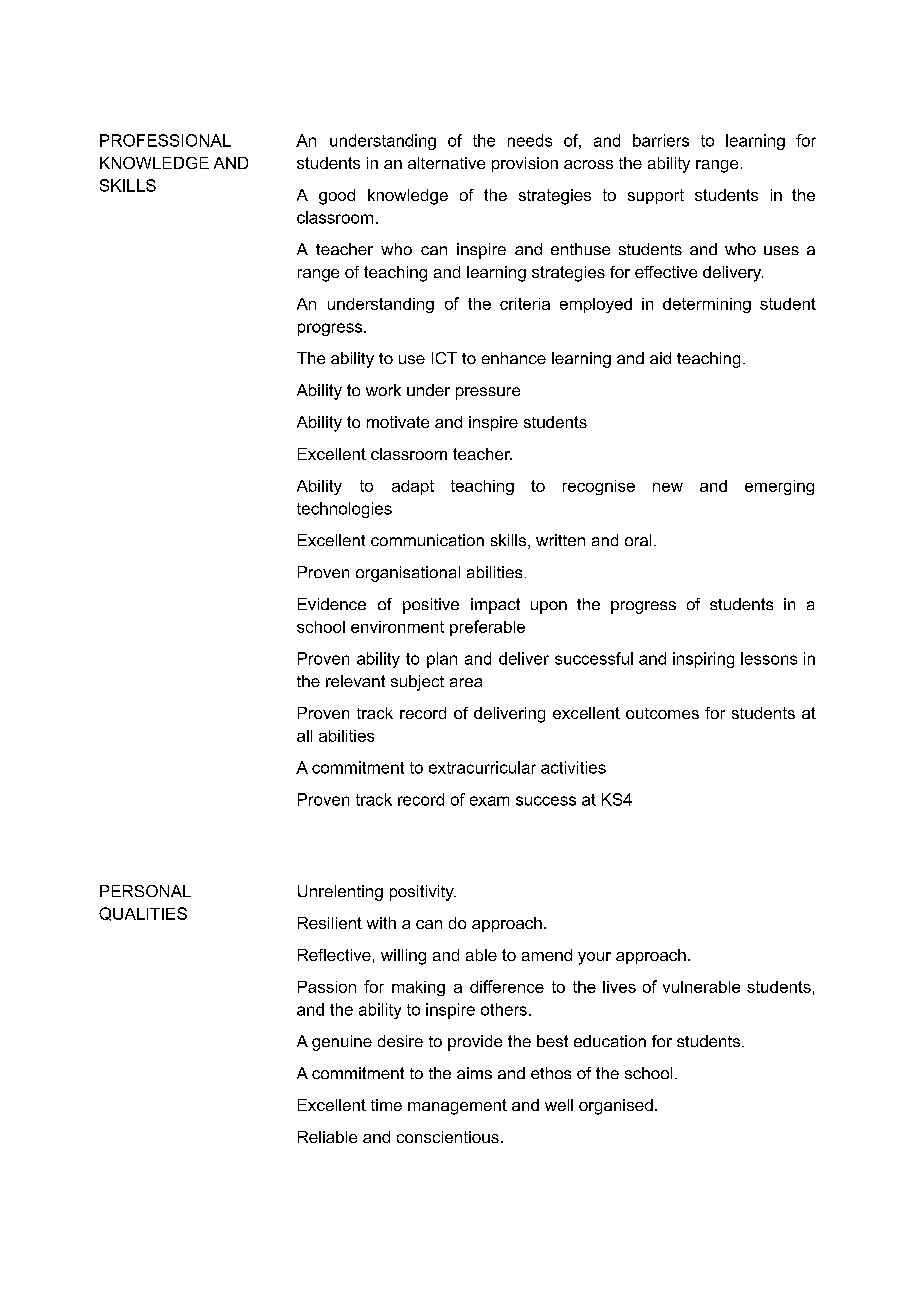  Describe the element at coordinates (165, 140) in the screenshot. I see `PROFESSIONAL` at that location.
